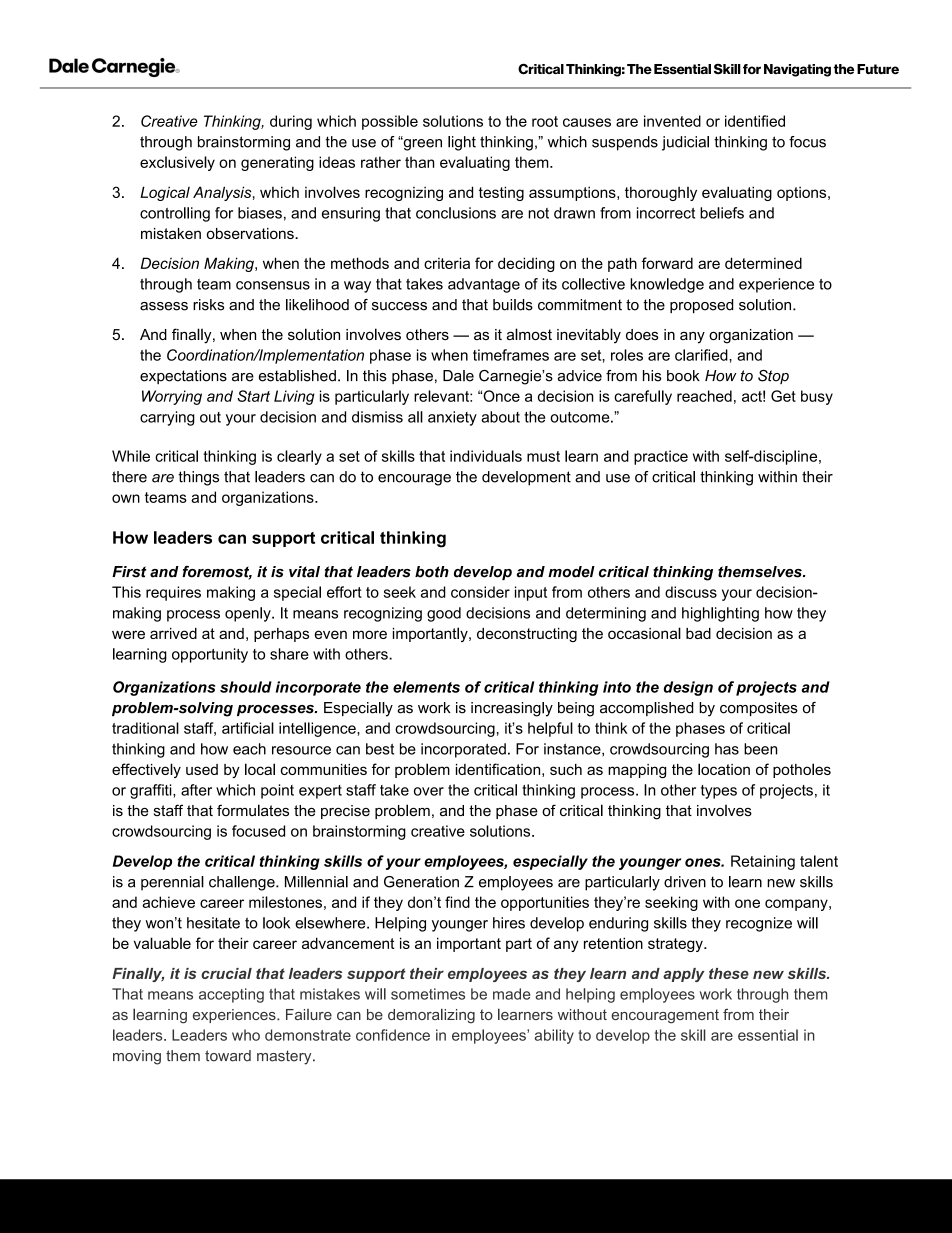 The image size is (952, 1233). I want to click on over, so click(429, 791).
